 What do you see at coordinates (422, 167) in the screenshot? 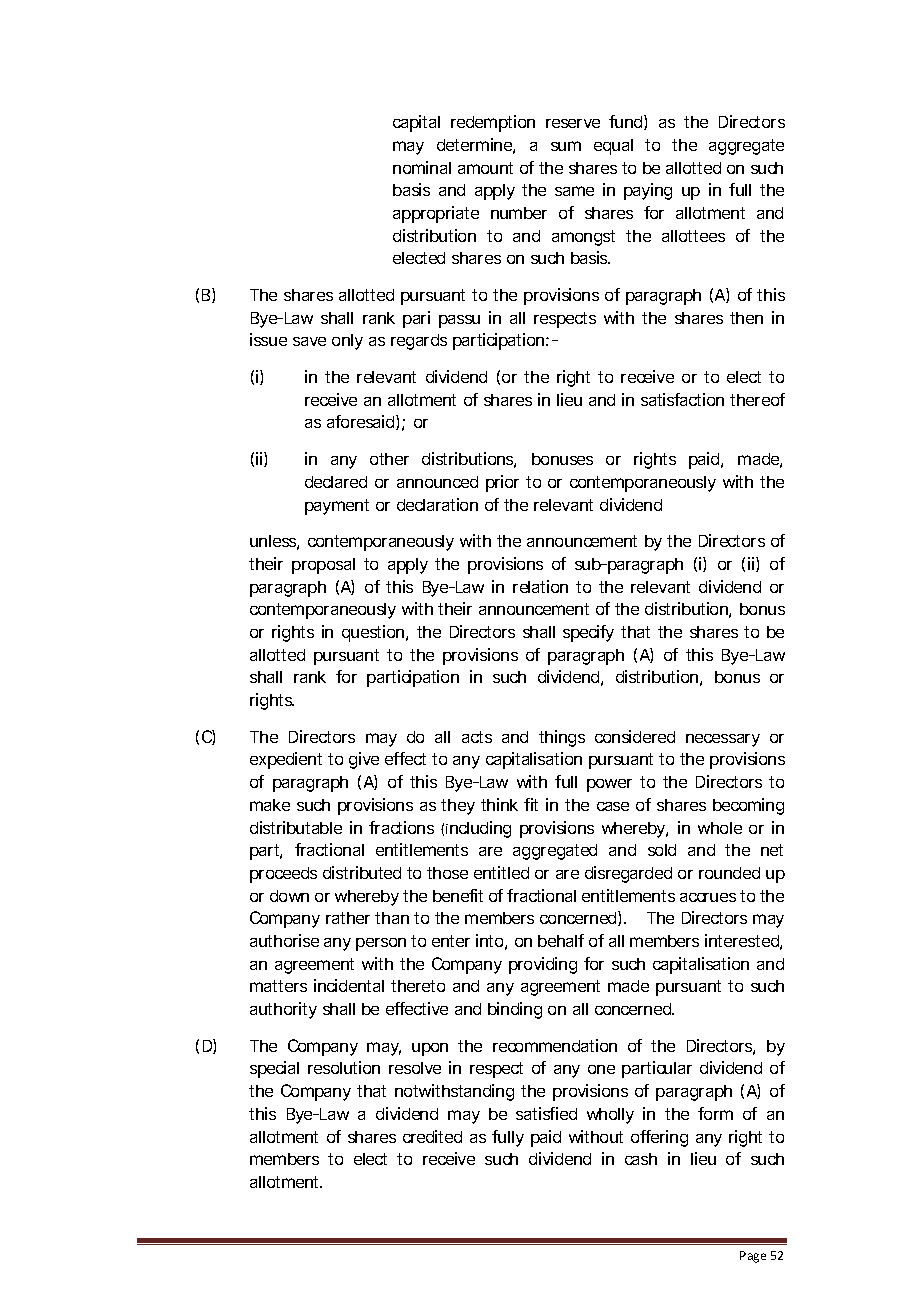
I see `nominal` at bounding box center [422, 167].
